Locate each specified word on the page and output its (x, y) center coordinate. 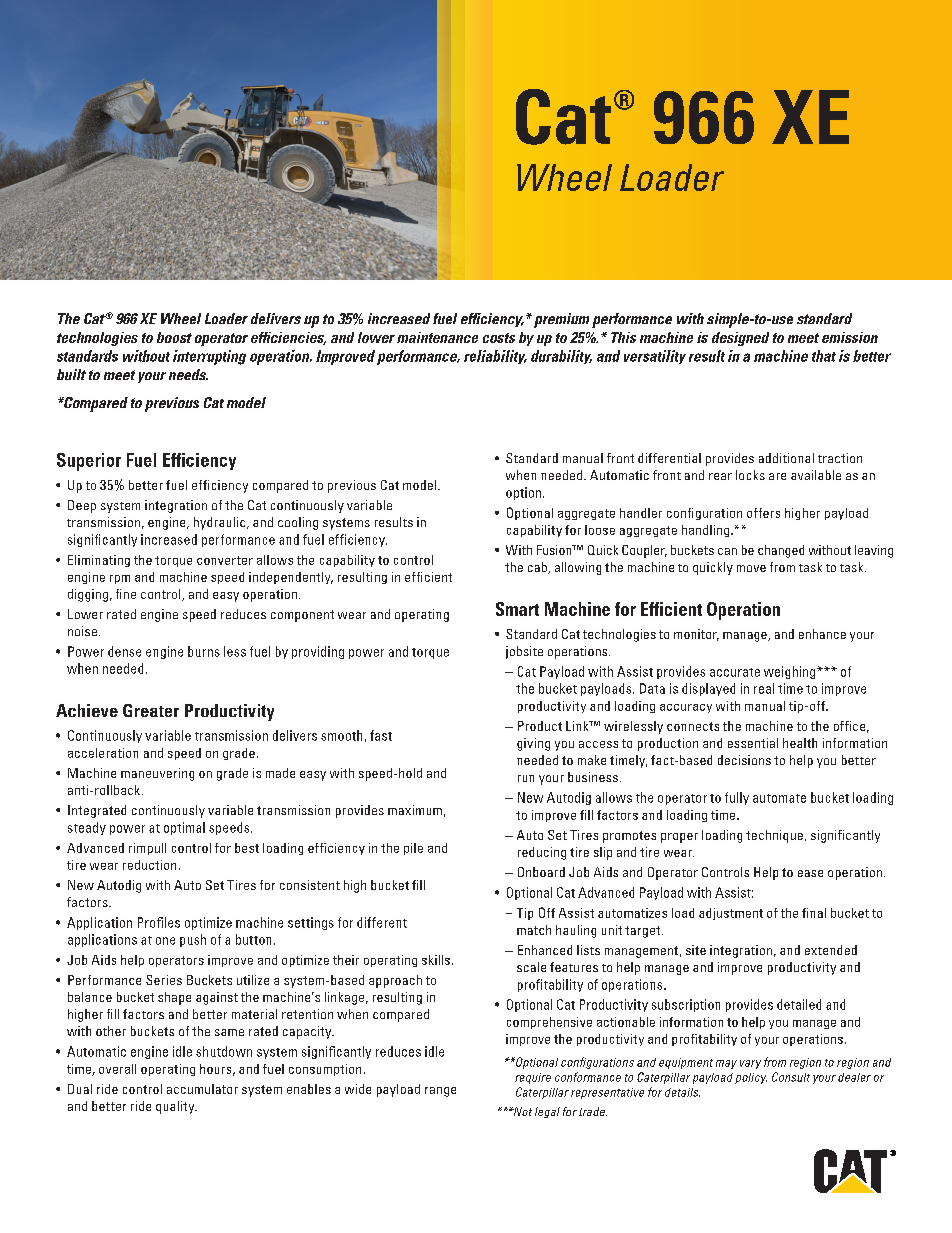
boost (174, 337)
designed (740, 339)
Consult (791, 1077)
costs (499, 338)
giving (533, 744)
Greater (151, 710)
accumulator (202, 1089)
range (440, 1092)
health (800, 743)
